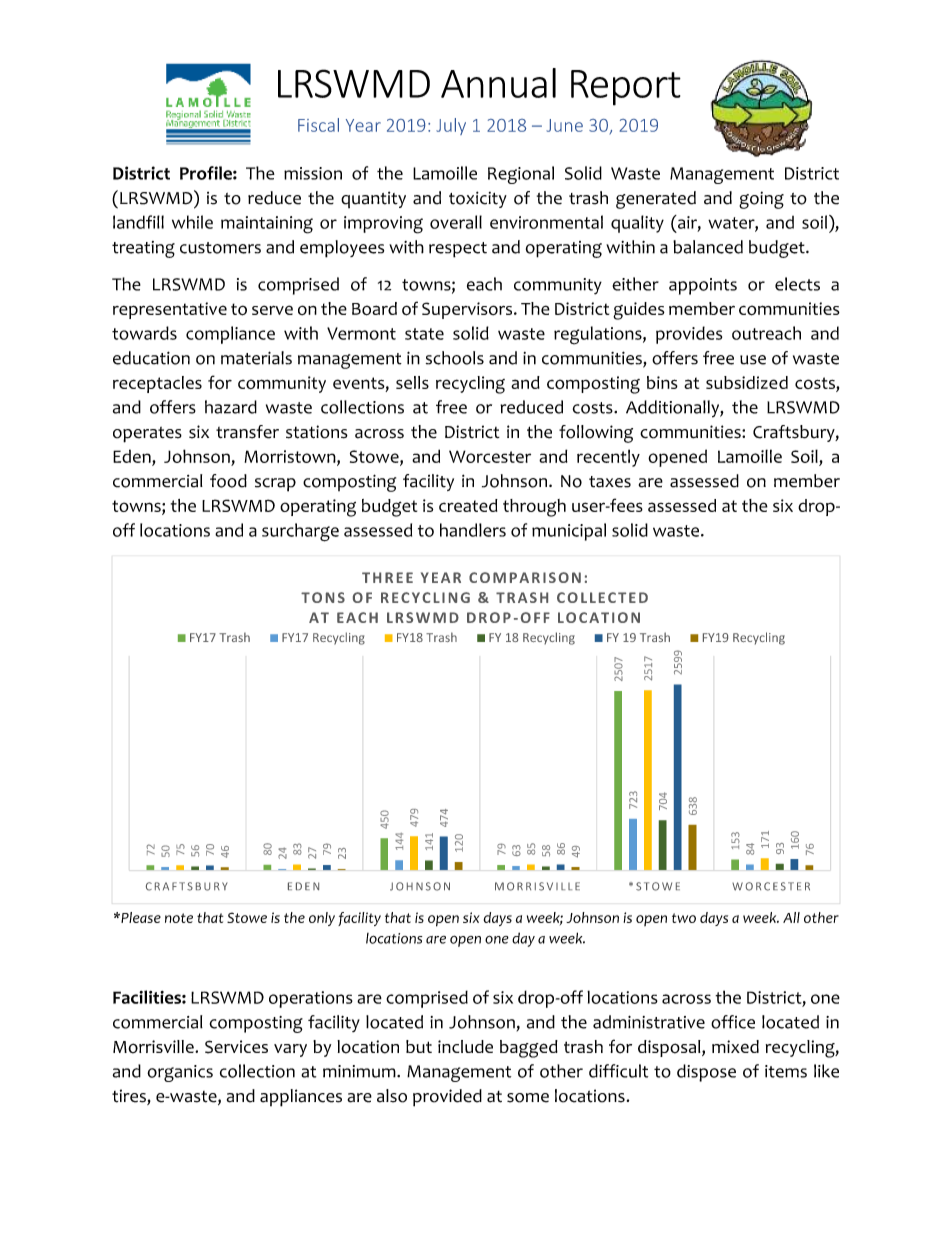 This page has width=952, height=1233. What do you see at coordinates (247, 432) in the page?
I see `transfer` at bounding box center [247, 432].
